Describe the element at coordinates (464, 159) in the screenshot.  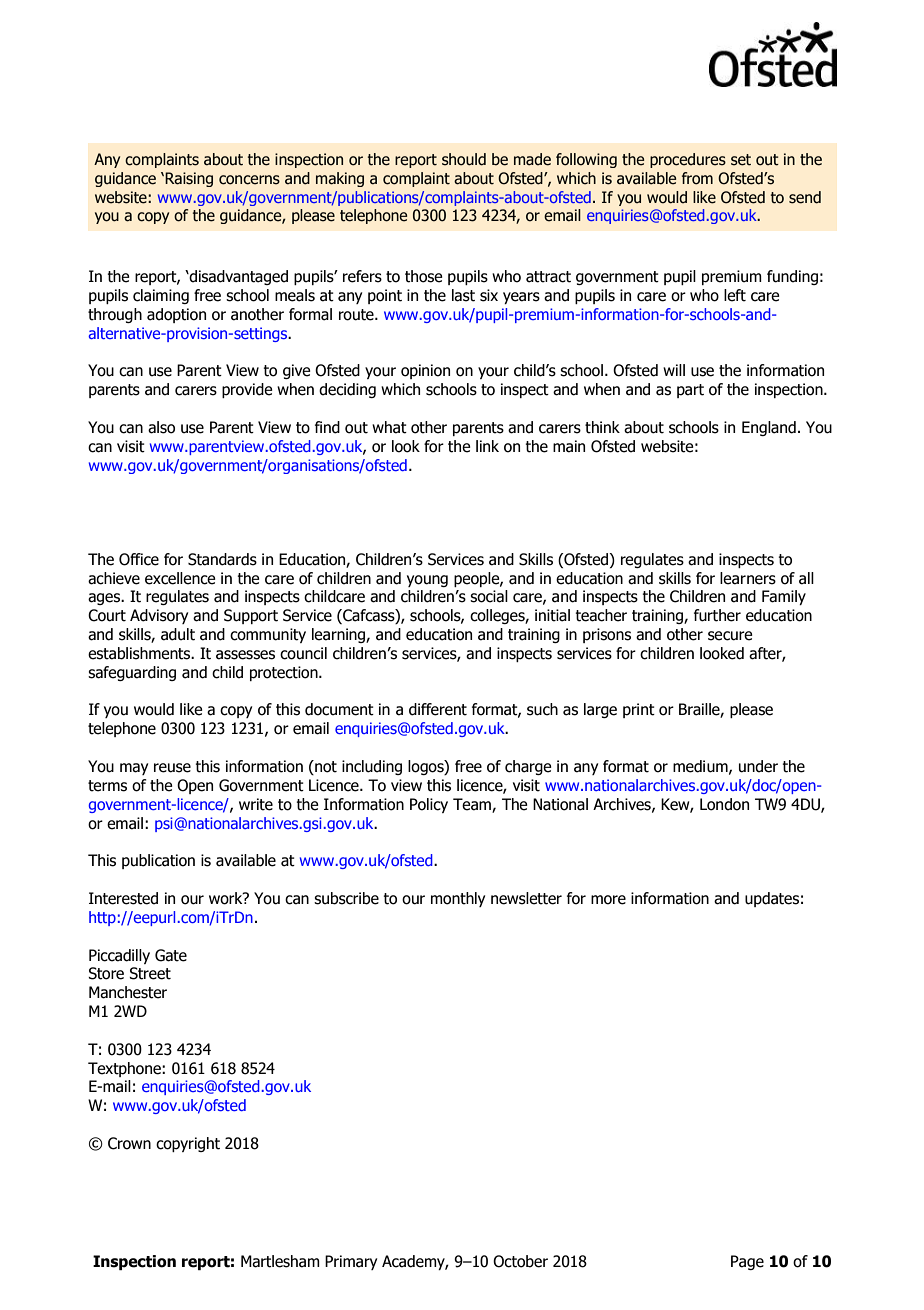
I see `should` at that location.
